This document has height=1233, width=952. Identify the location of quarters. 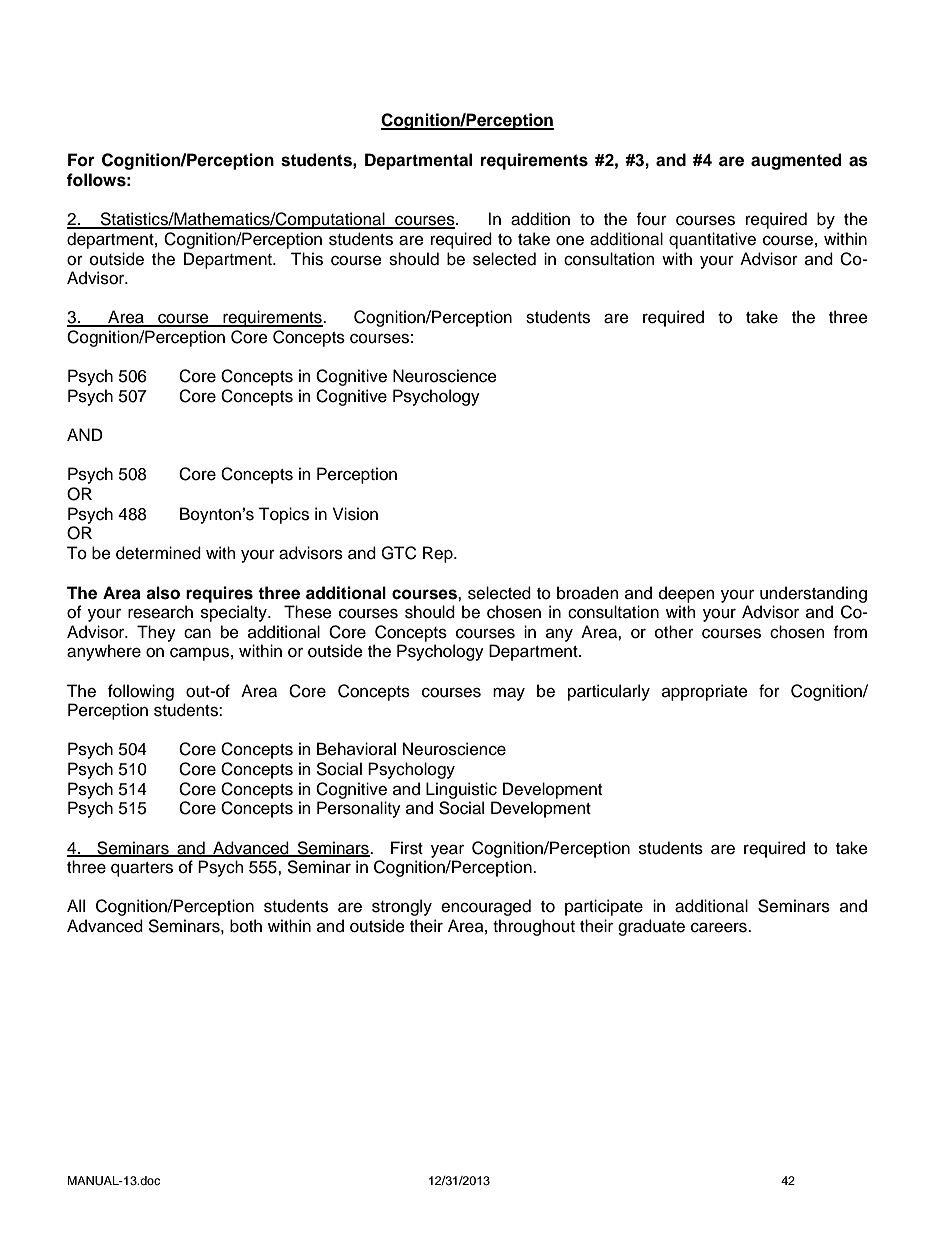
(142, 869).
